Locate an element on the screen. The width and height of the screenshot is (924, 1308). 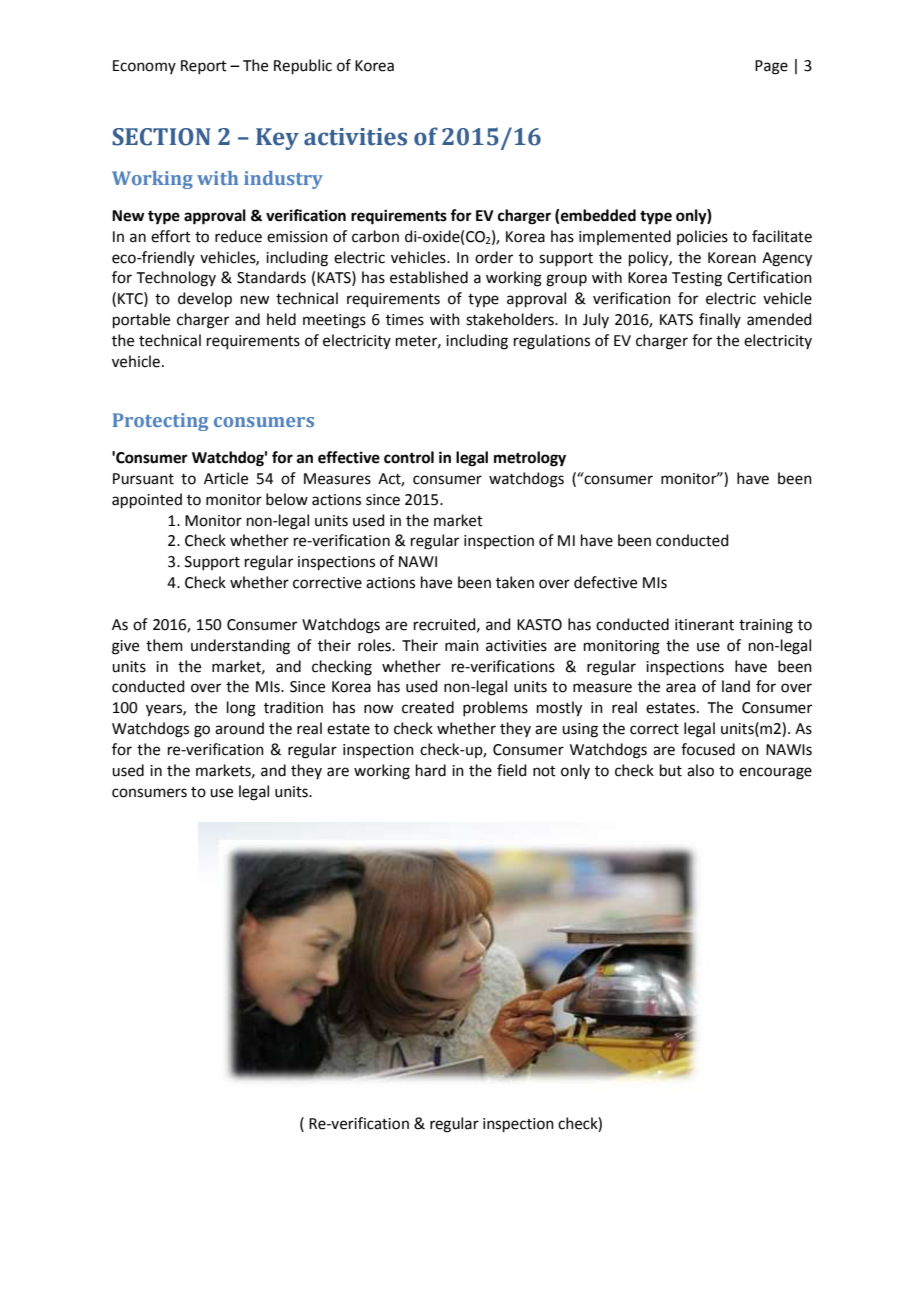
Report is located at coordinates (204, 67).
